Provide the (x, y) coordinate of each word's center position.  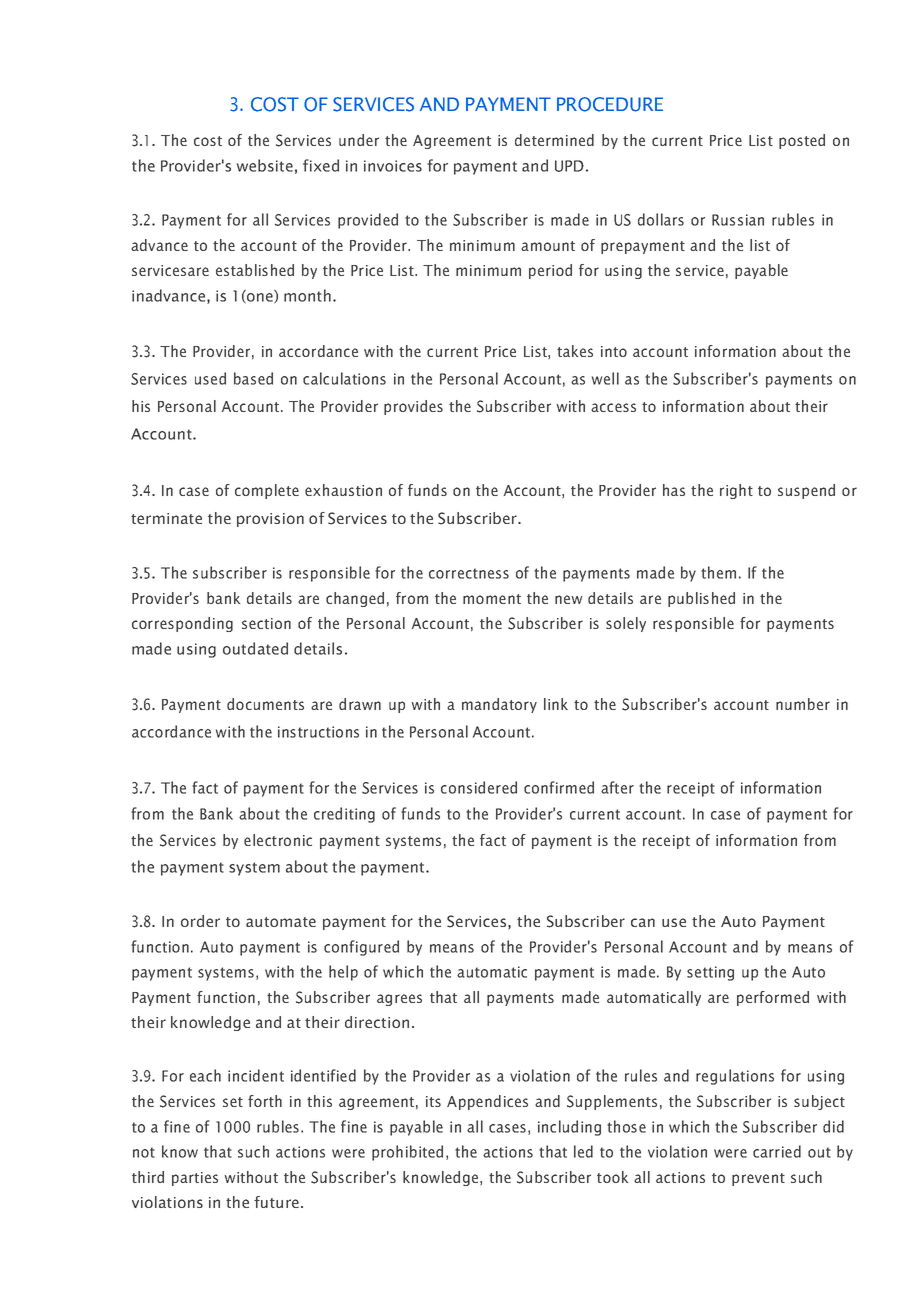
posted (802, 141)
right (736, 491)
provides (413, 407)
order (200, 921)
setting (710, 973)
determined (554, 140)
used (210, 378)
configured (361, 948)
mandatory (499, 705)
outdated (255, 648)
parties (195, 1179)
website (265, 165)
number (803, 704)
